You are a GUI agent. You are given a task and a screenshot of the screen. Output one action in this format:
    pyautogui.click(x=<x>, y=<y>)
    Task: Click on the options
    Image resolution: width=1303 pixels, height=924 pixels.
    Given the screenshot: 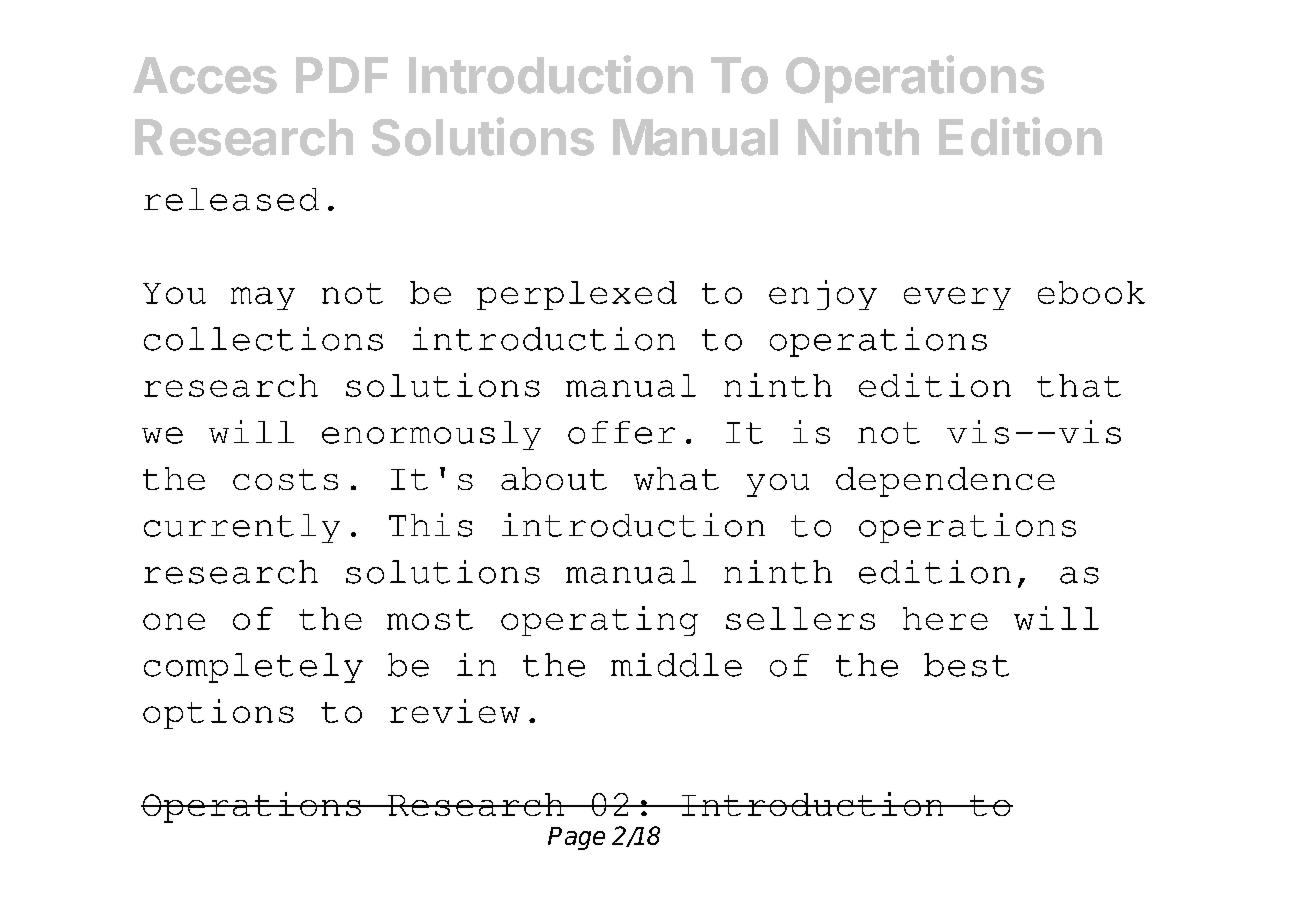 What is the action you would take?
    pyautogui.click(x=218, y=714)
